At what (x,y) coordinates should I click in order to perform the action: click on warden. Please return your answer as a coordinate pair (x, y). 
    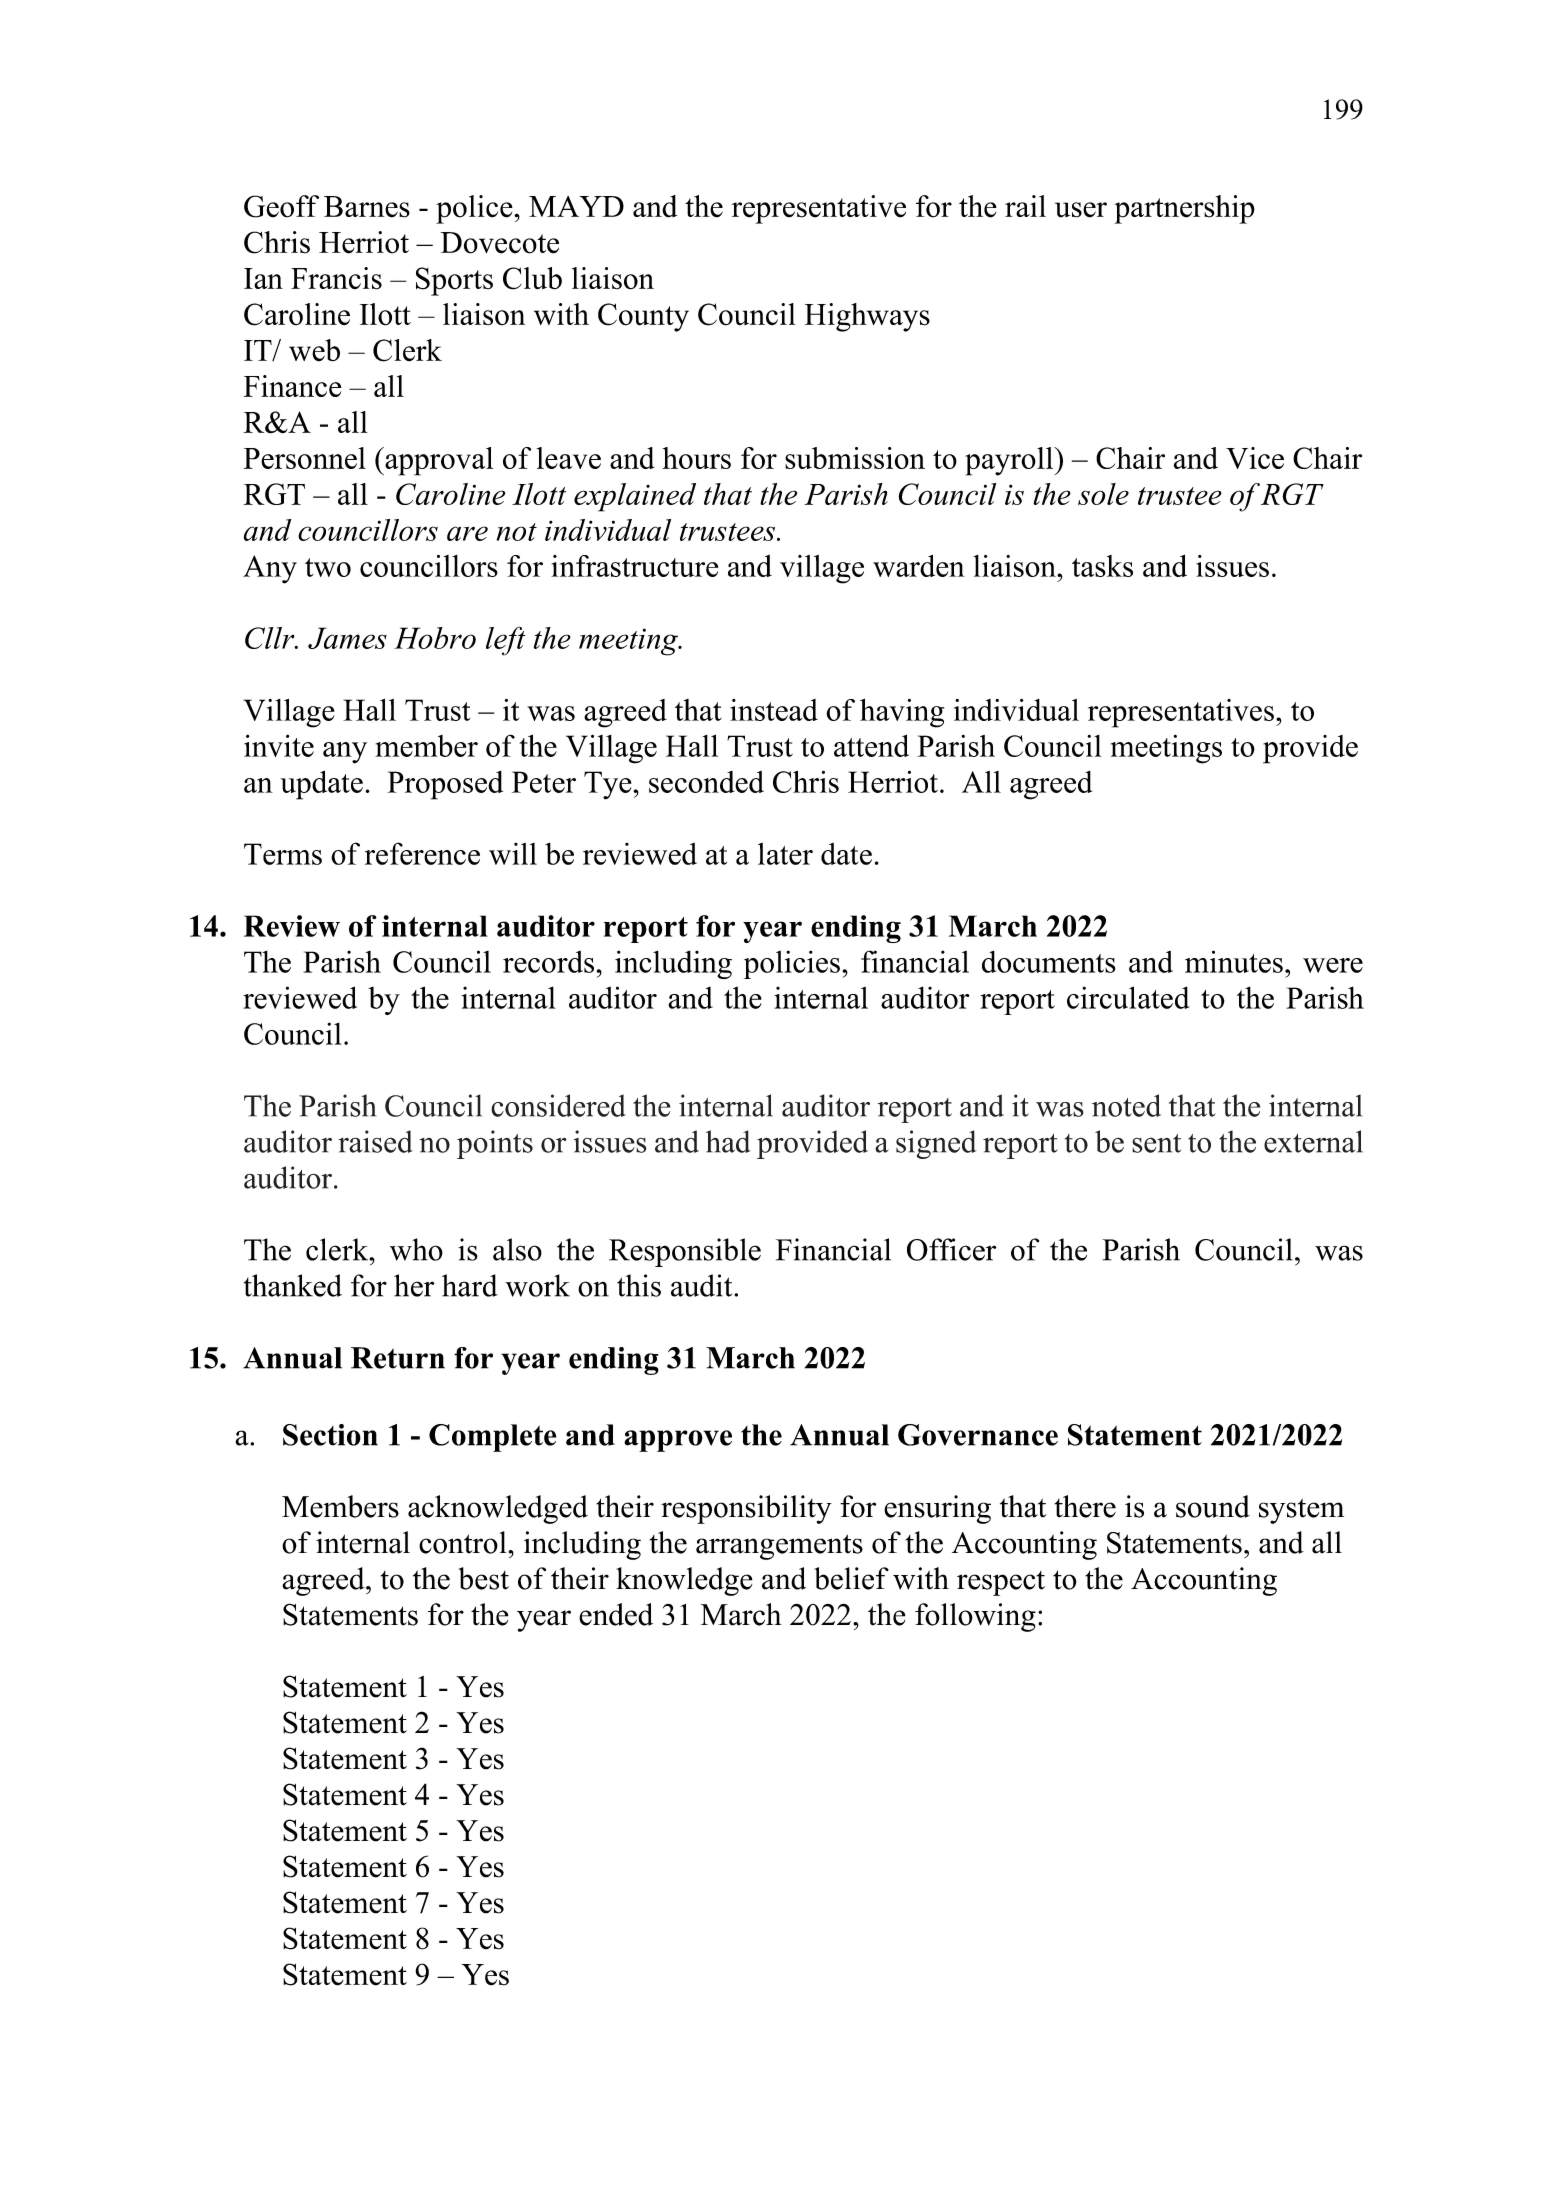
    Looking at the image, I should click on (919, 566).
